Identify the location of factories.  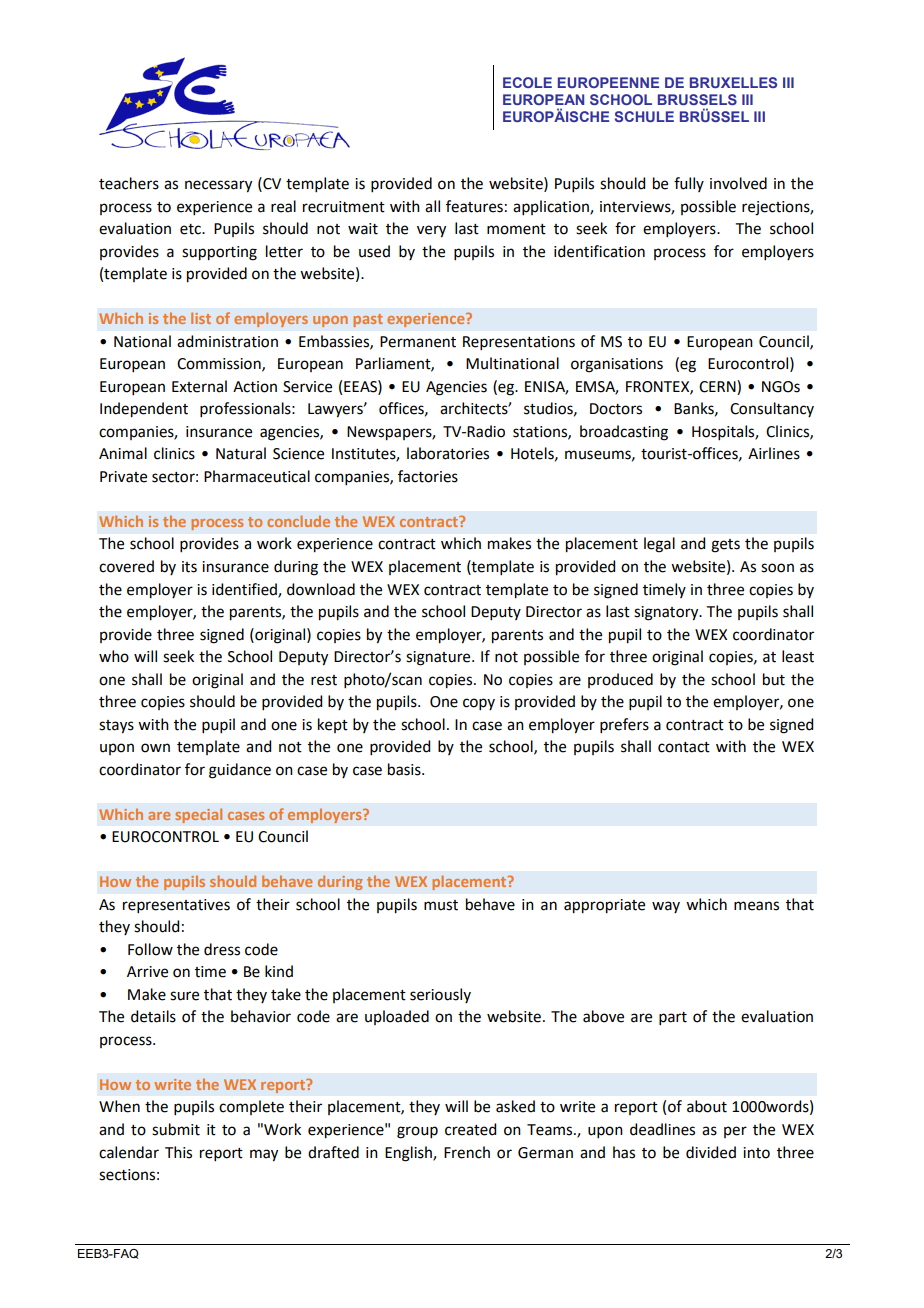
(428, 476).
